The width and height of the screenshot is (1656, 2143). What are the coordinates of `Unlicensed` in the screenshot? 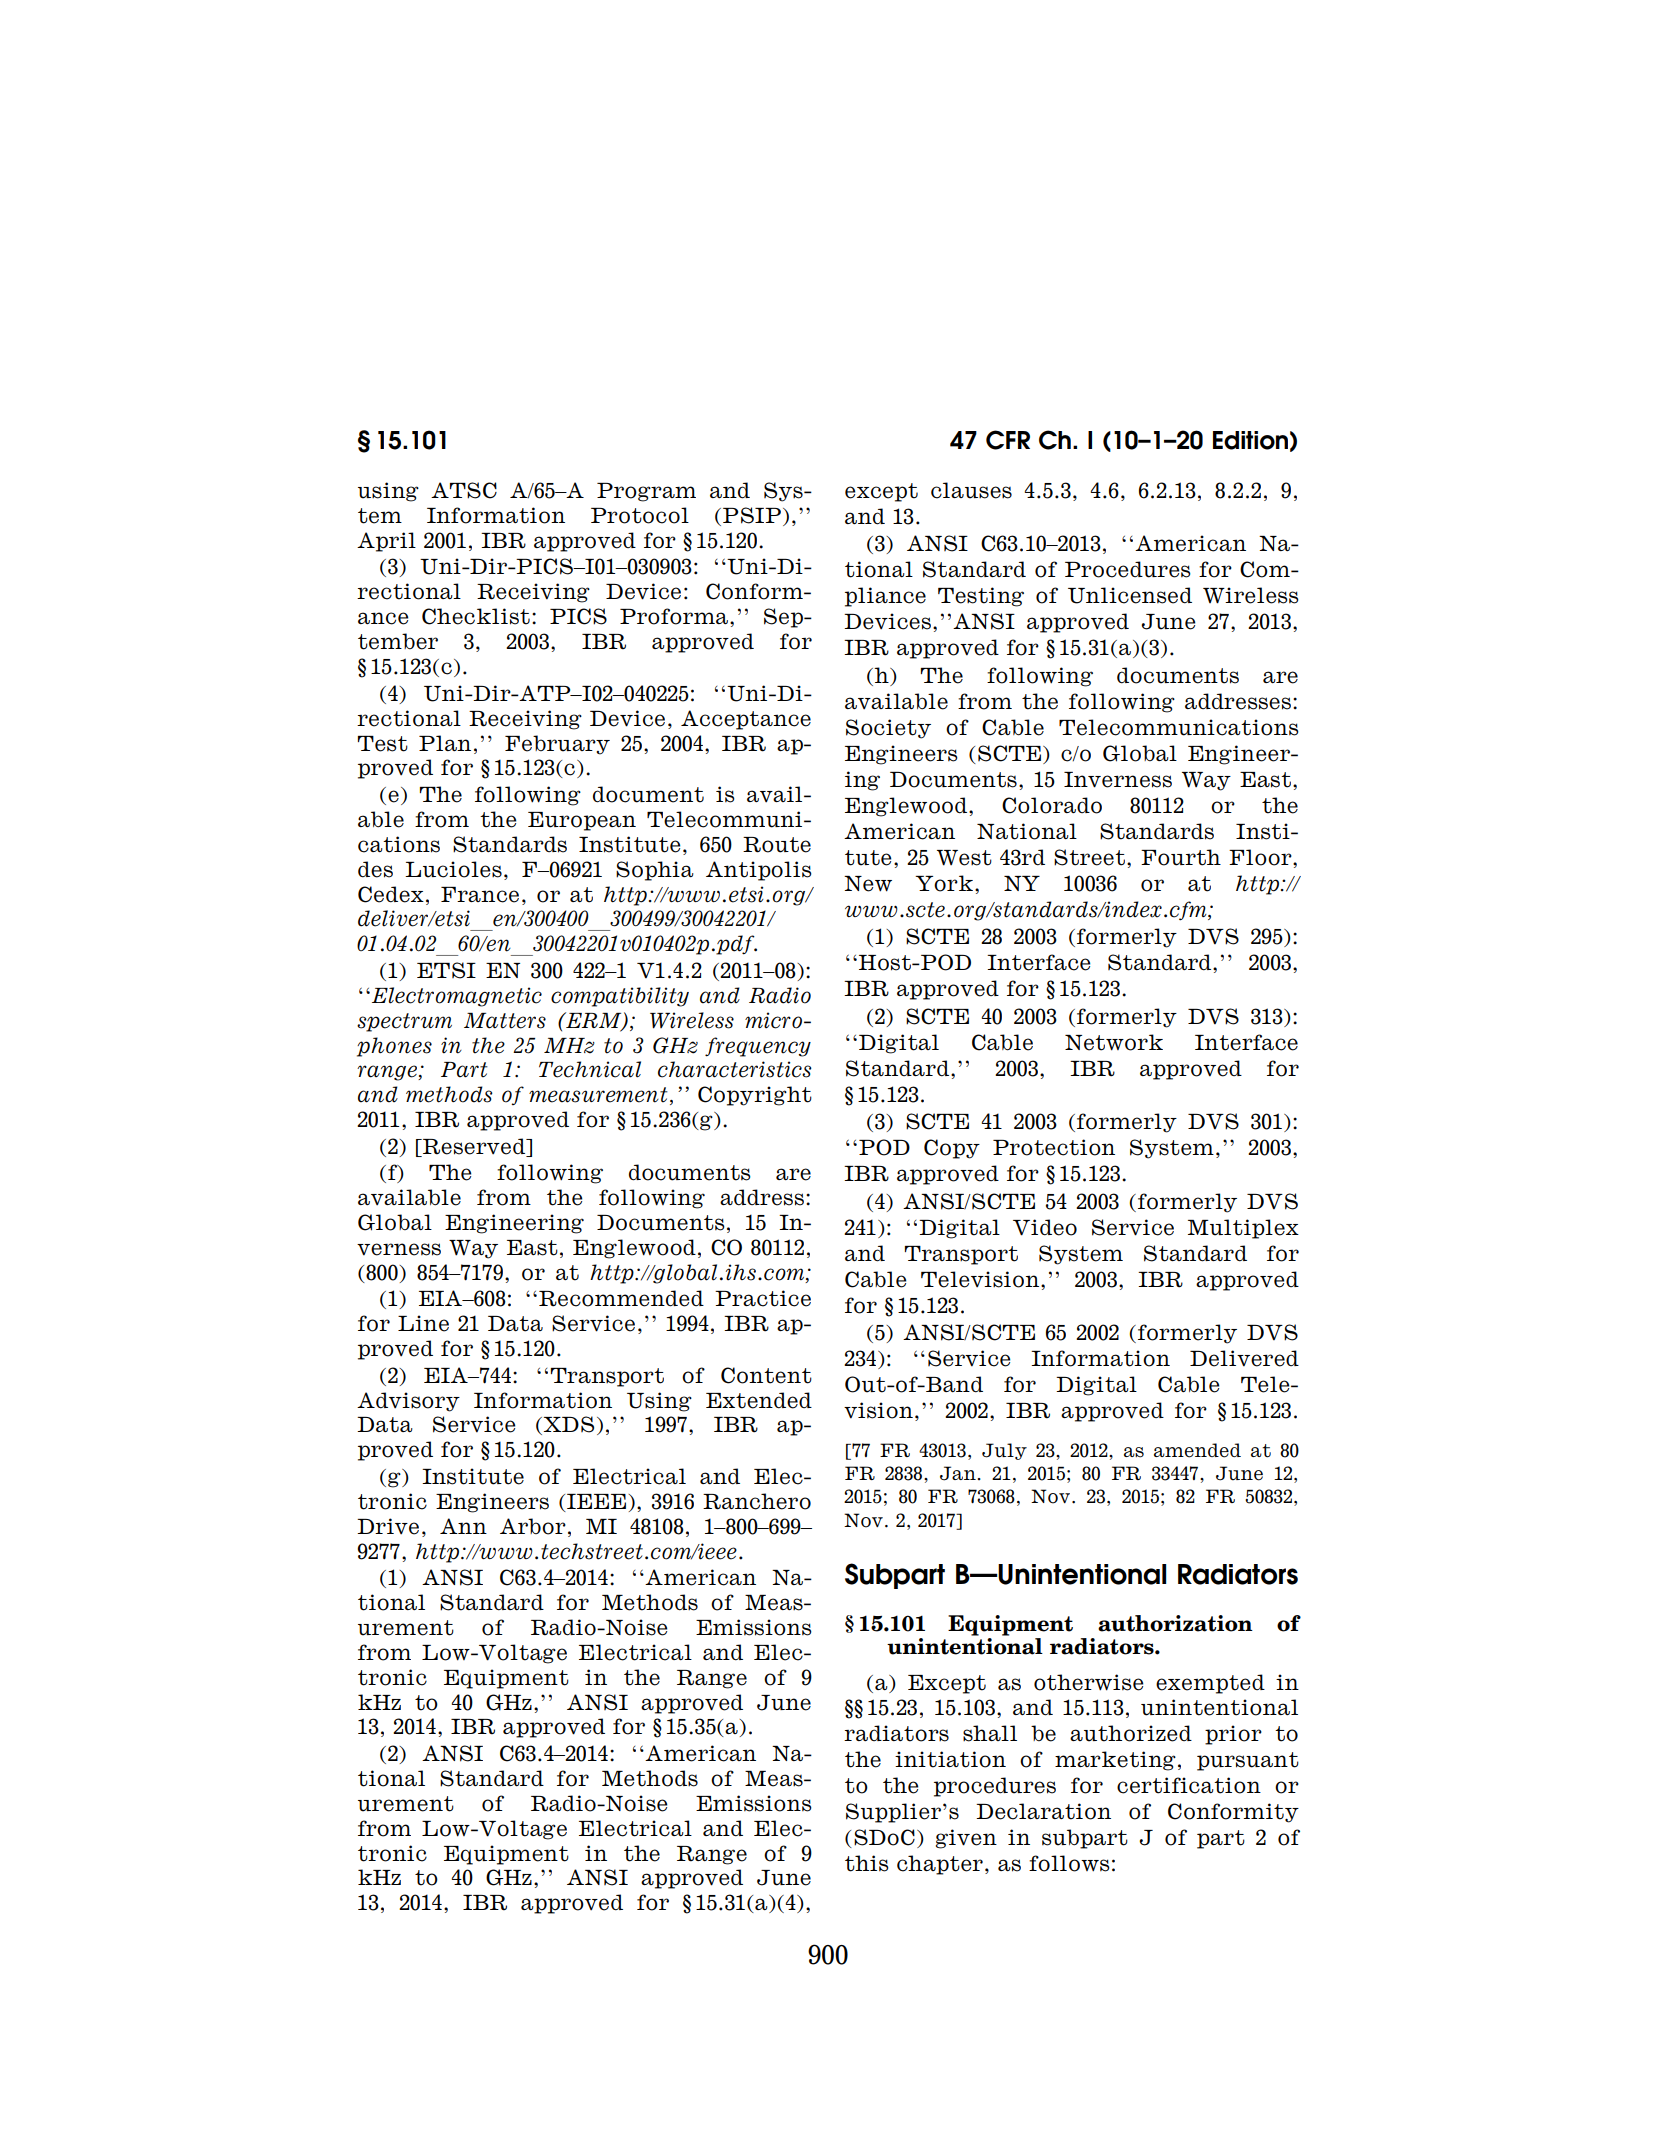 It's located at (1130, 595).
